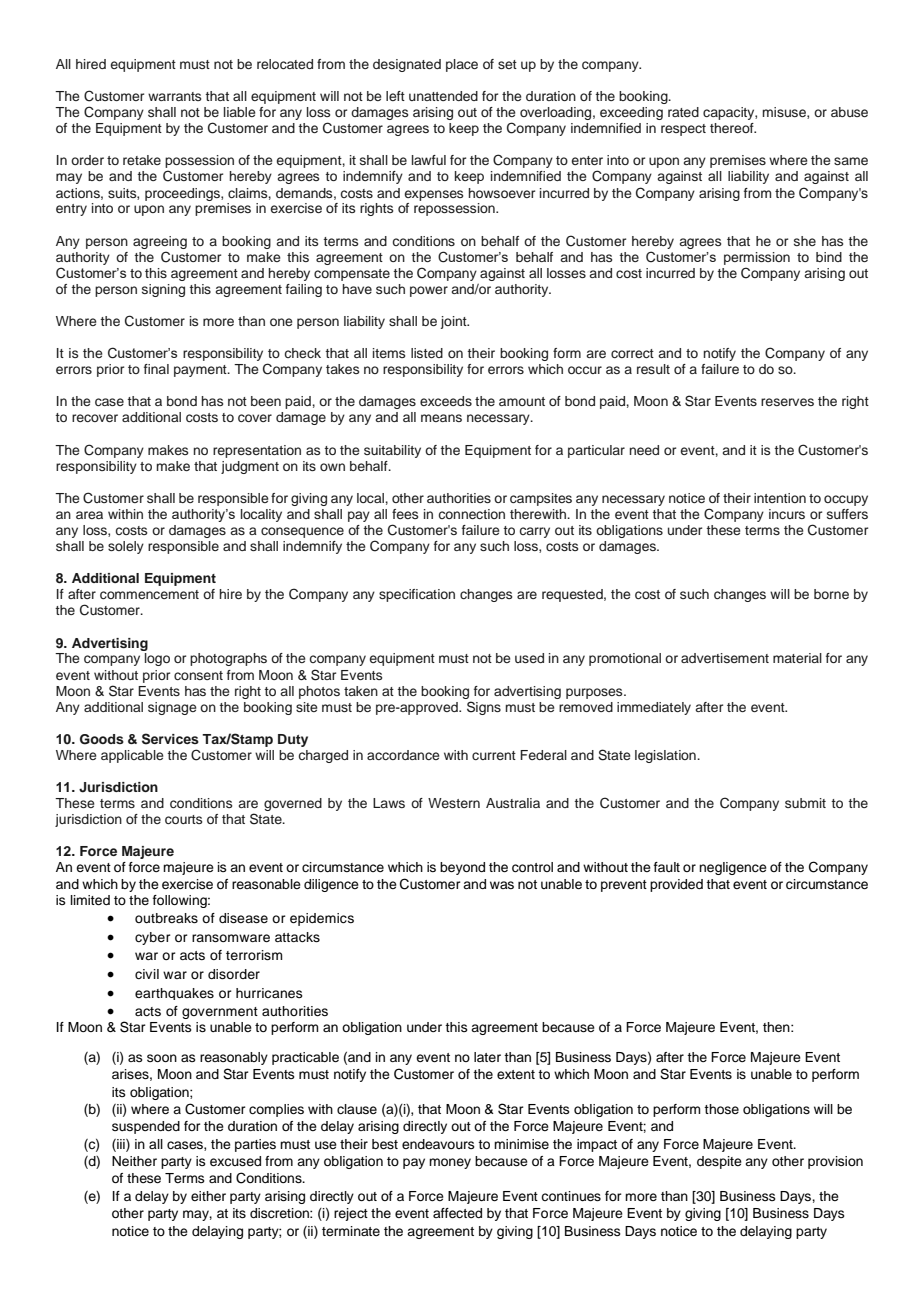 The image size is (924, 1307). What do you see at coordinates (446, 401) in the screenshot?
I see `exceeds` at bounding box center [446, 401].
